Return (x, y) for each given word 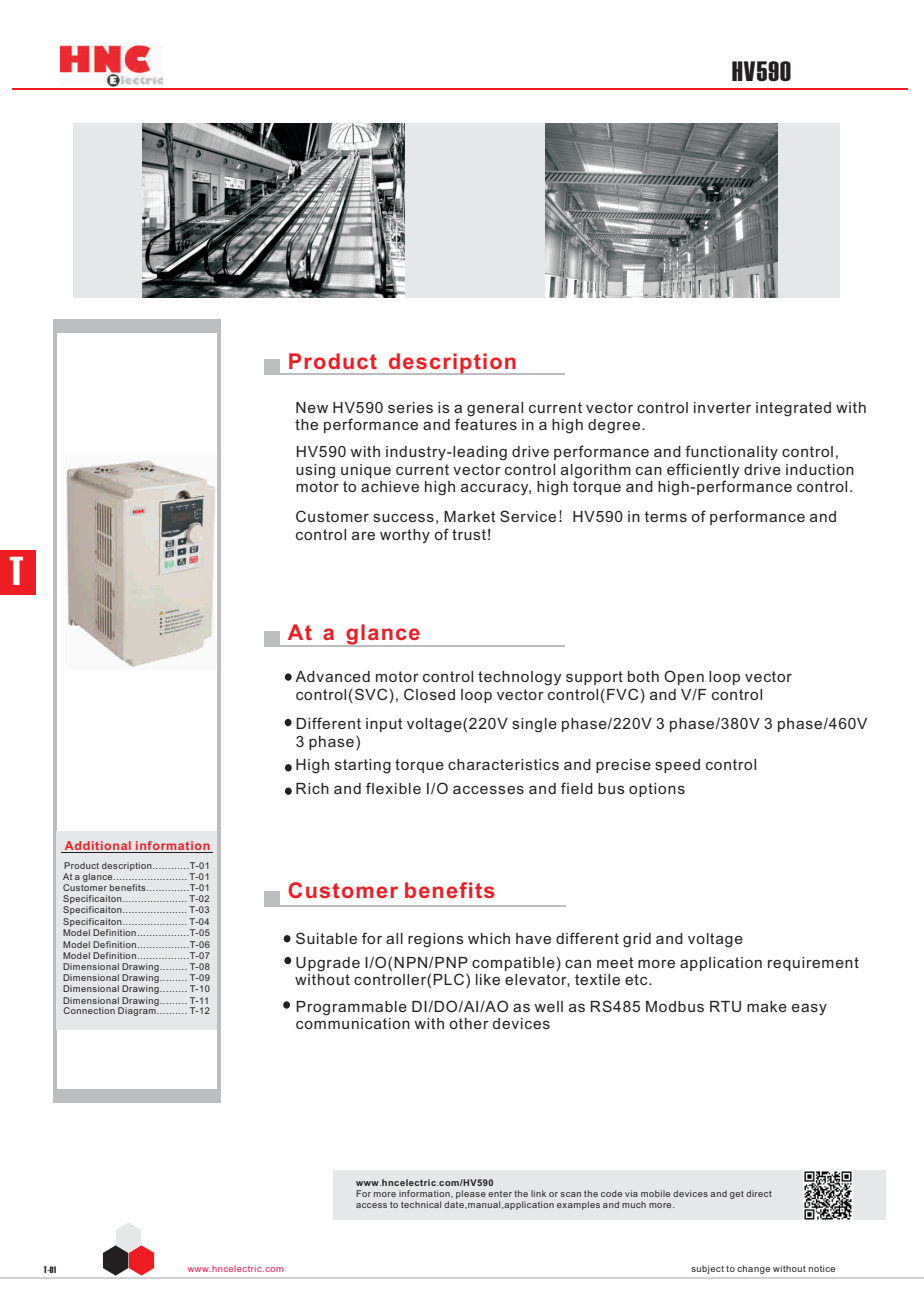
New (312, 407)
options (657, 790)
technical (421, 1204)
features (486, 423)
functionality (731, 452)
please (471, 1194)
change (753, 1269)
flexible (393, 788)
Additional (98, 845)
